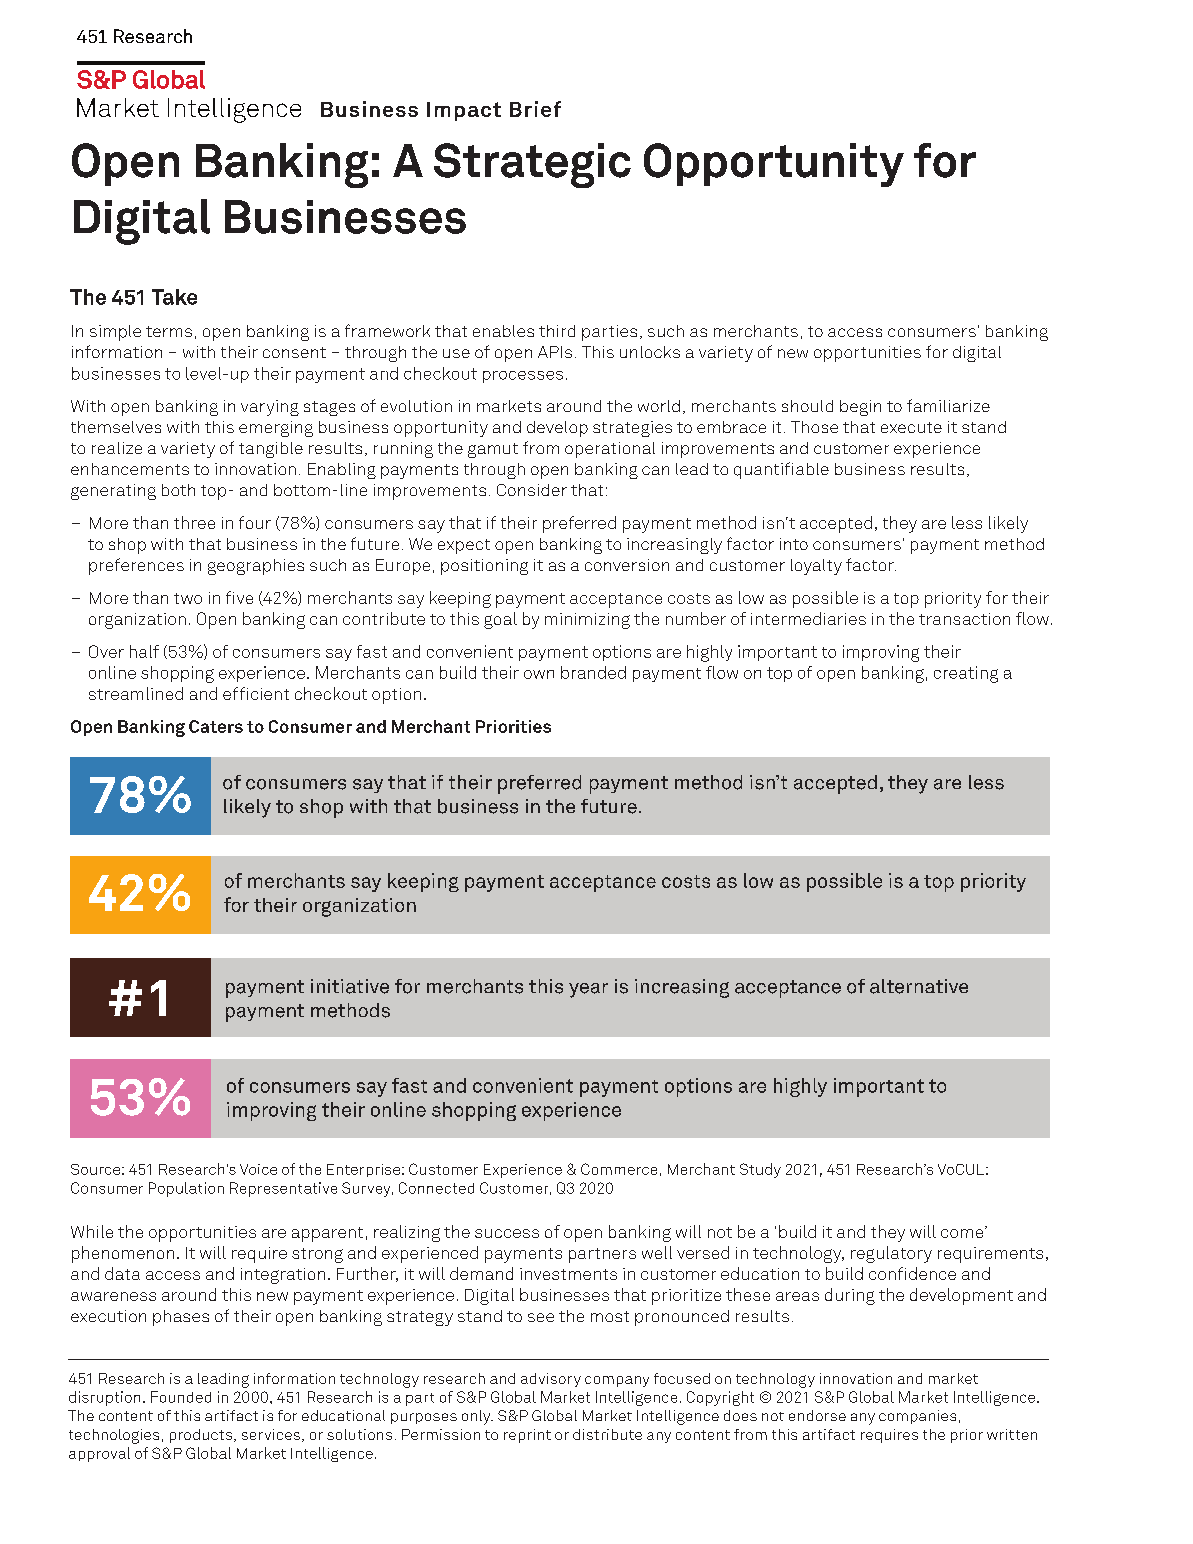  I want to click on two, so click(188, 598).
